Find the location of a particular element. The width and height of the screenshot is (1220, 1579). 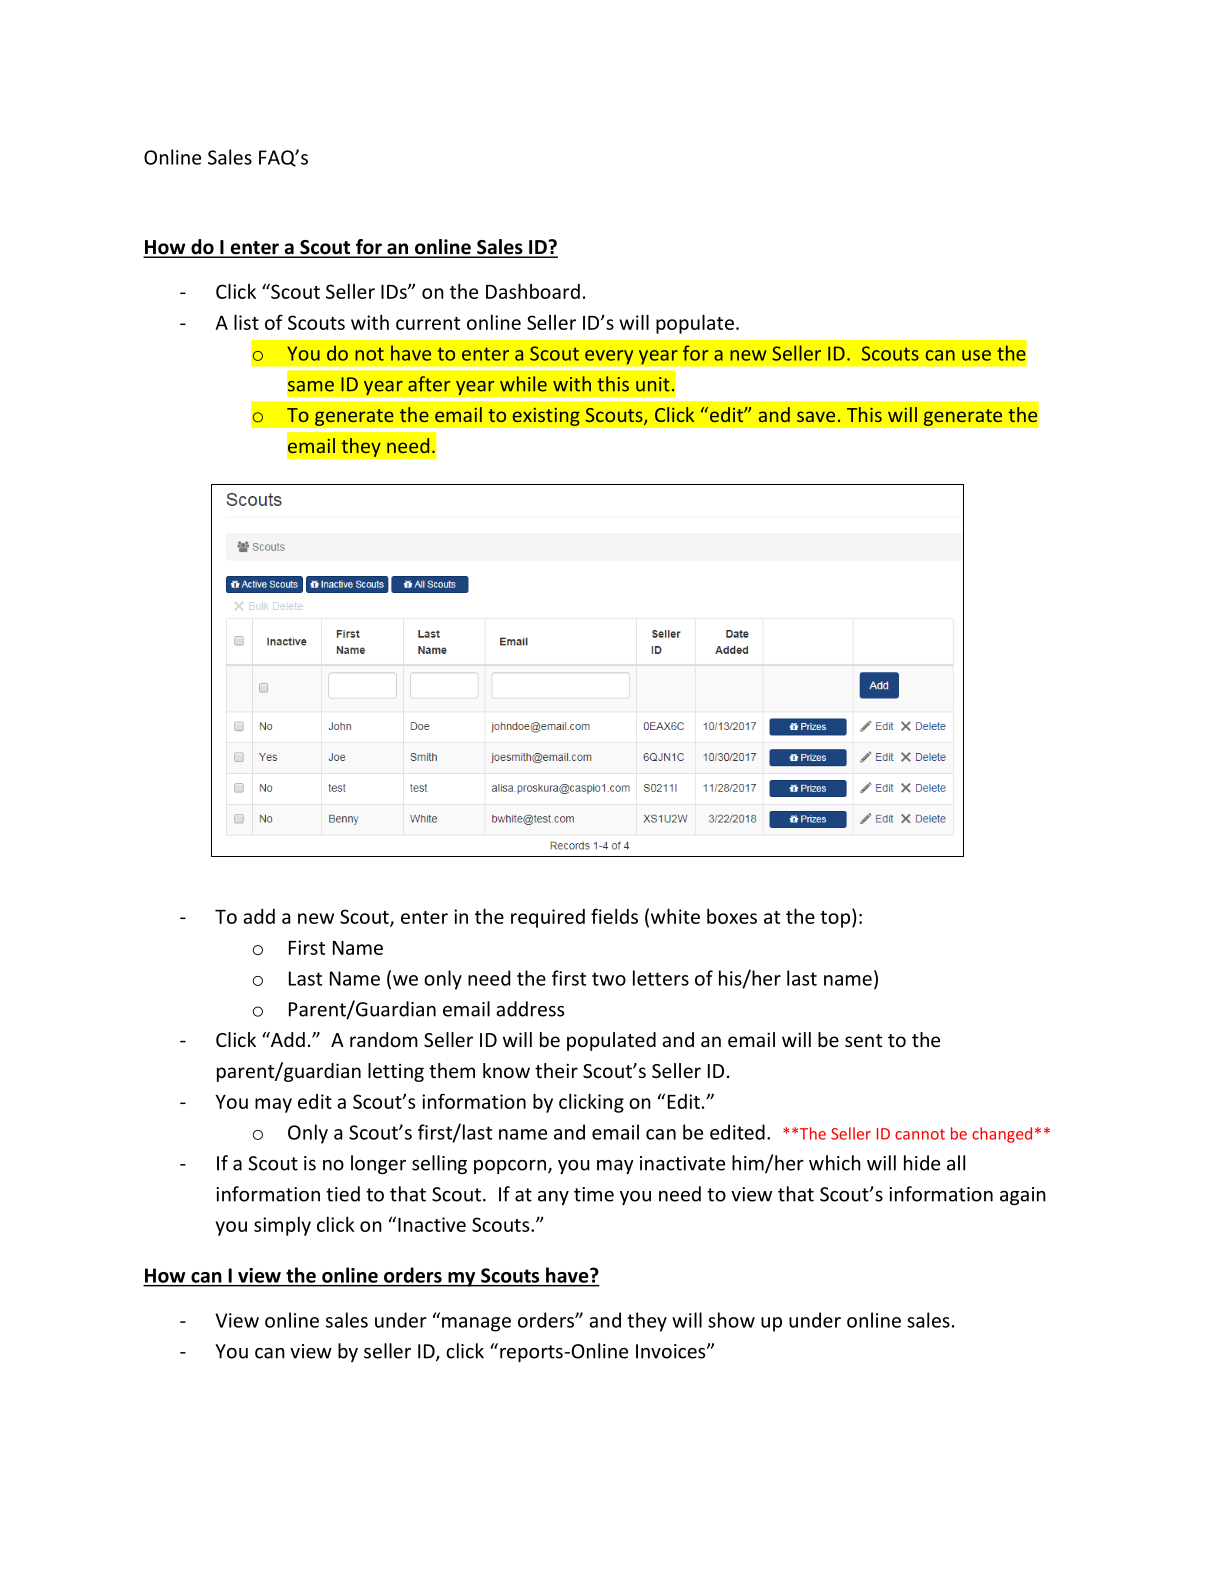

current is located at coordinates (428, 323).
